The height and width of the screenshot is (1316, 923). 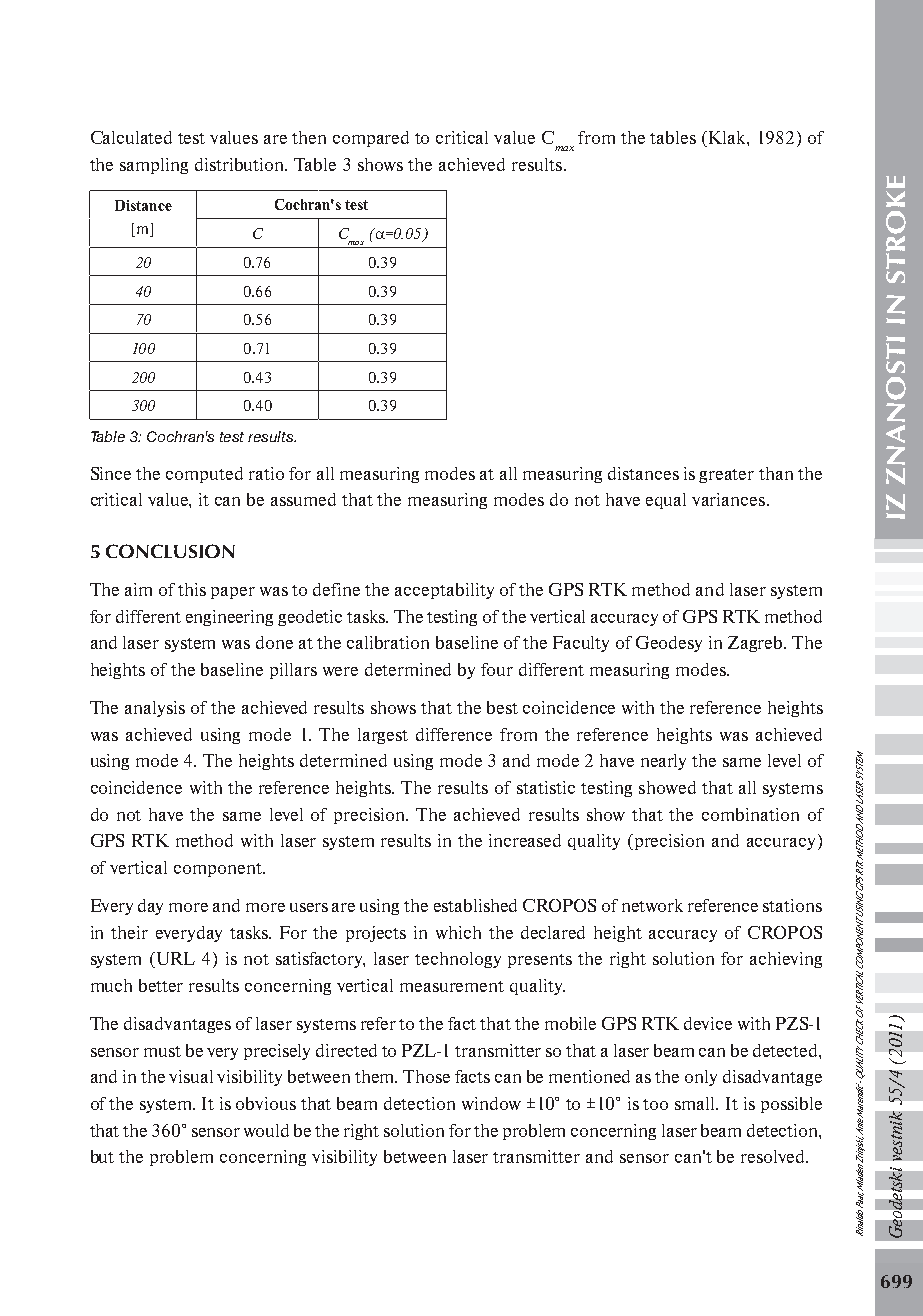 What do you see at coordinates (154, 166) in the screenshot?
I see `sampling` at bounding box center [154, 166].
